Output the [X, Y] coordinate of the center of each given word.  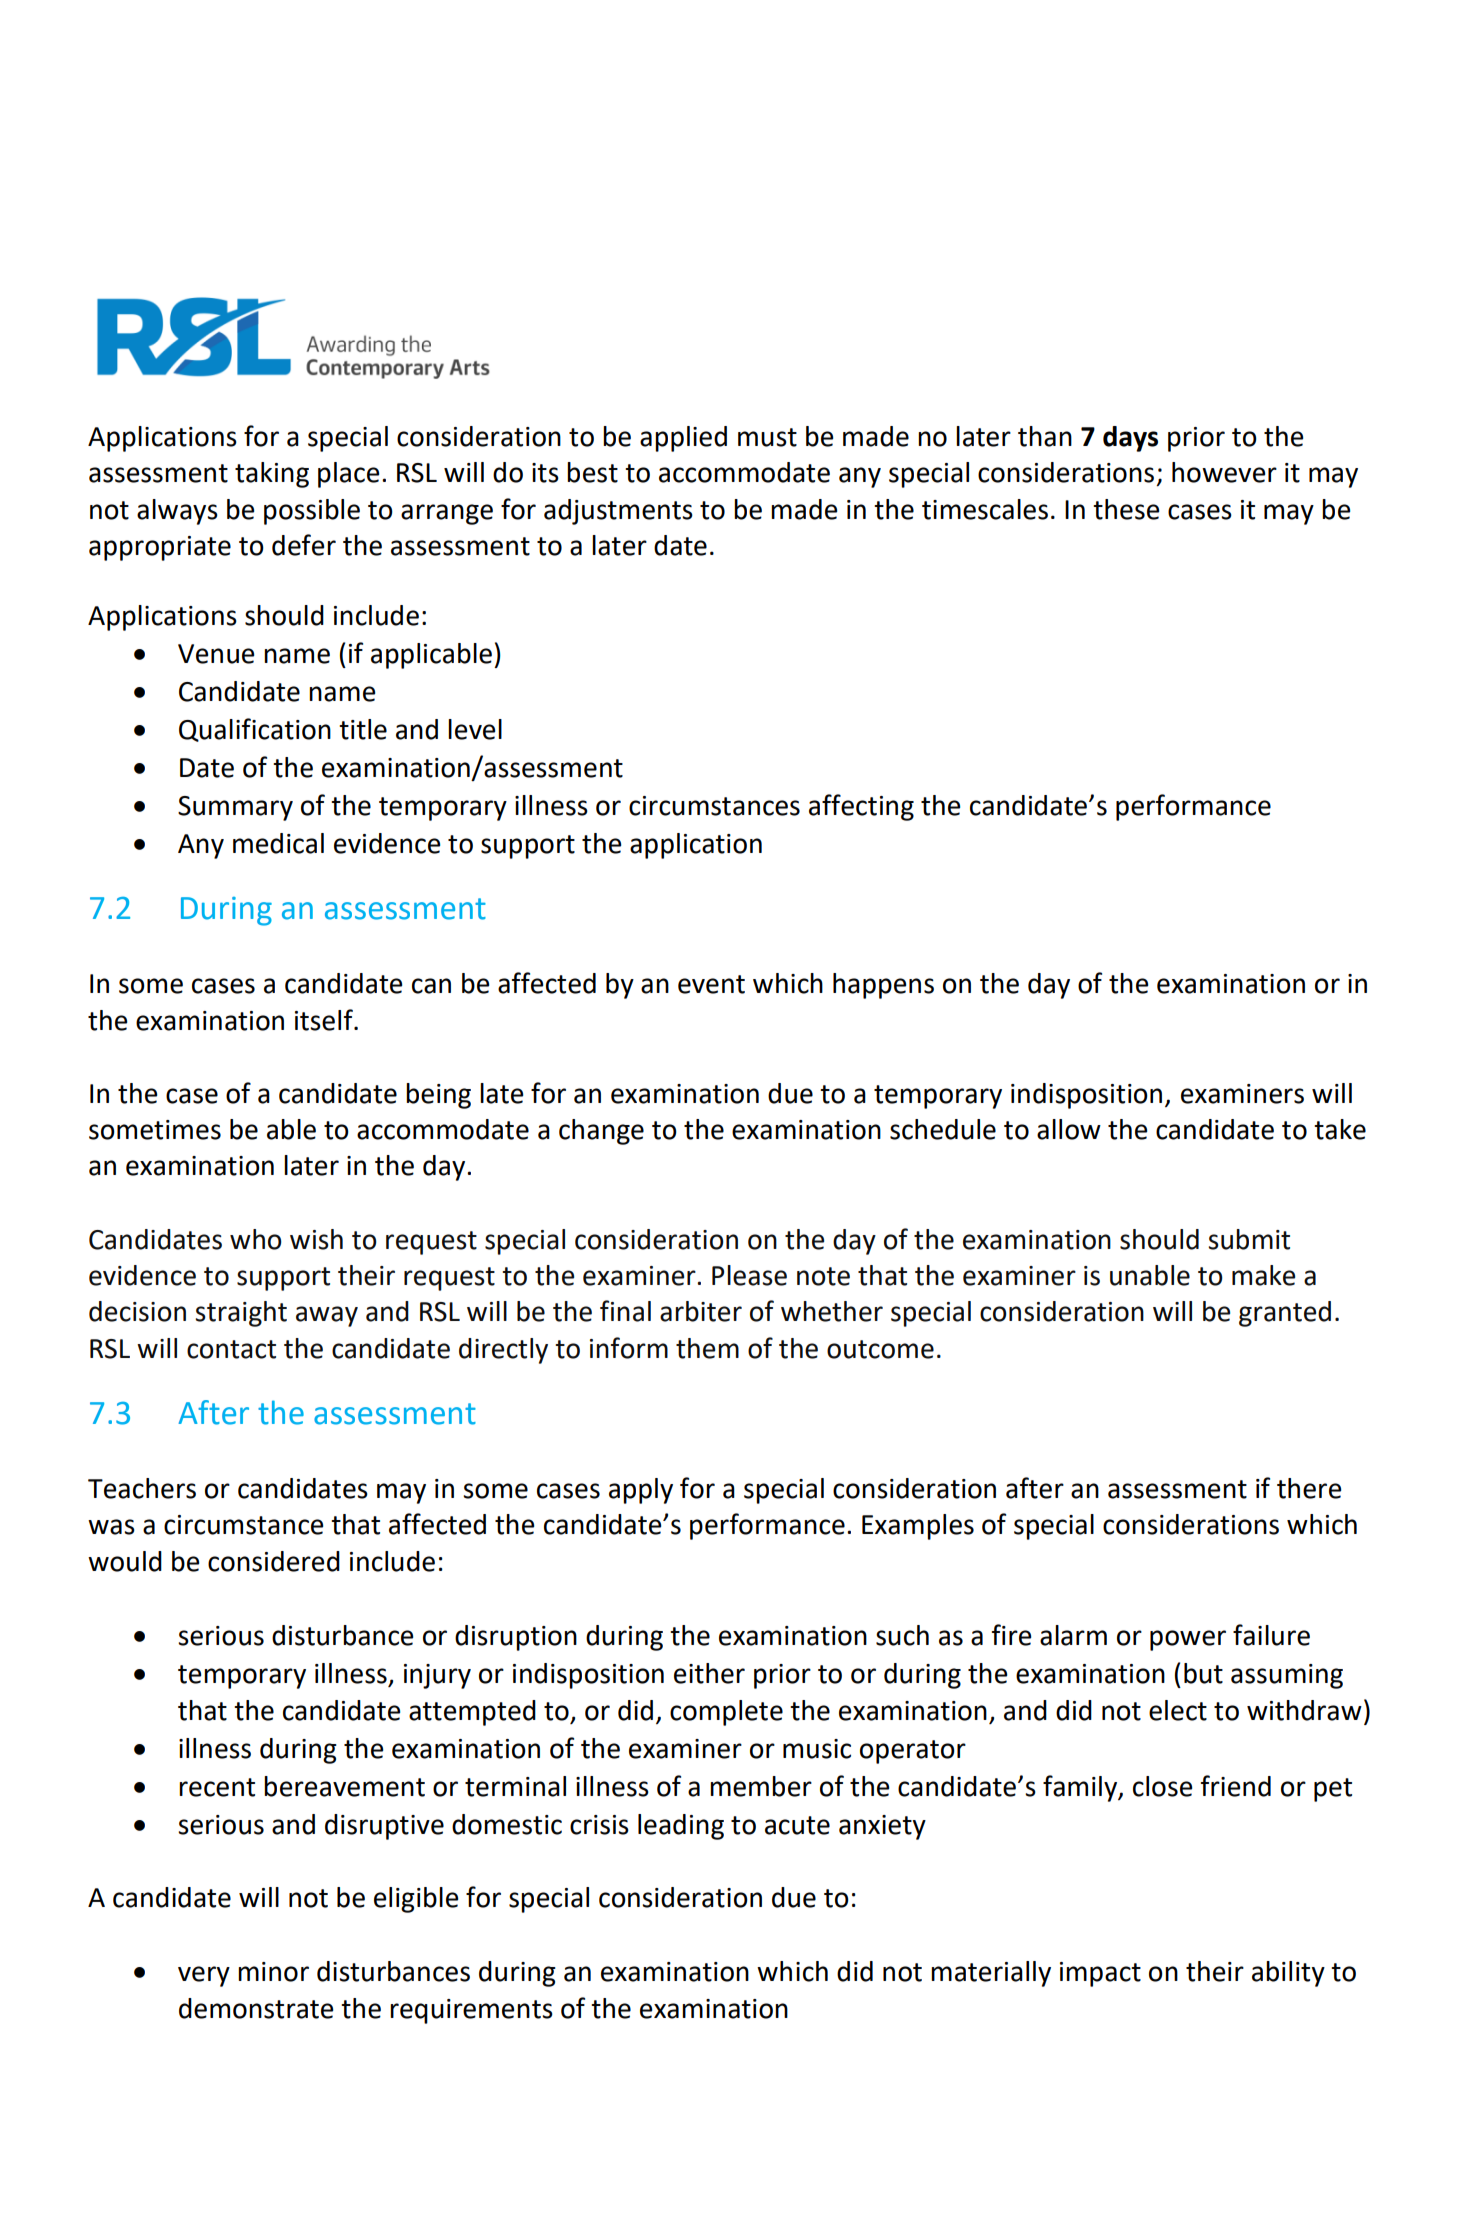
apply [641, 1491]
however [1224, 472]
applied [683, 439]
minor [273, 1972]
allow [1069, 1129]
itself [325, 1020]
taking [272, 475]
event [711, 984]
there [1309, 1488]
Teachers [142, 1488]
